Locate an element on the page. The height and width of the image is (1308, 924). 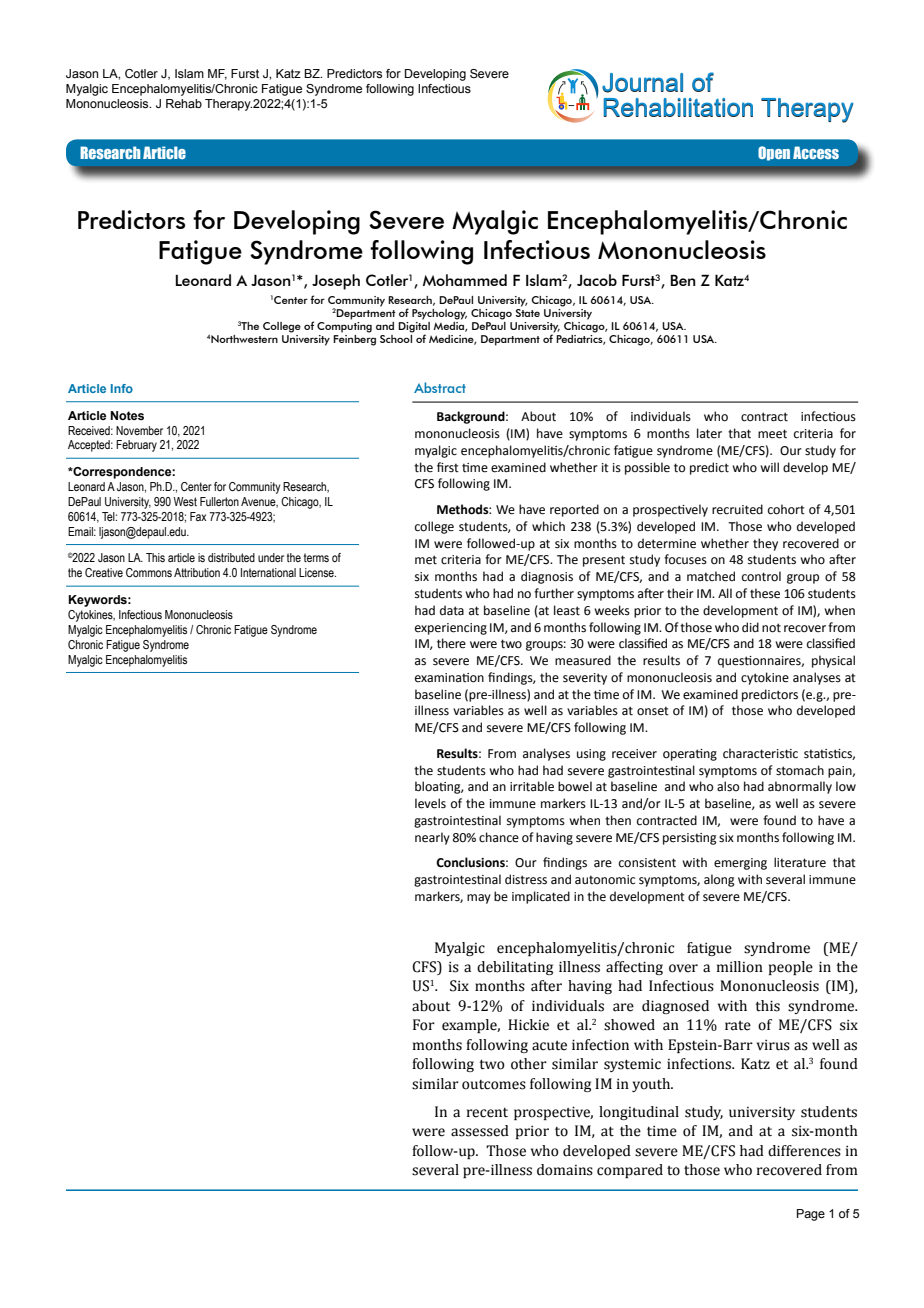
there is located at coordinates (451, 643).
